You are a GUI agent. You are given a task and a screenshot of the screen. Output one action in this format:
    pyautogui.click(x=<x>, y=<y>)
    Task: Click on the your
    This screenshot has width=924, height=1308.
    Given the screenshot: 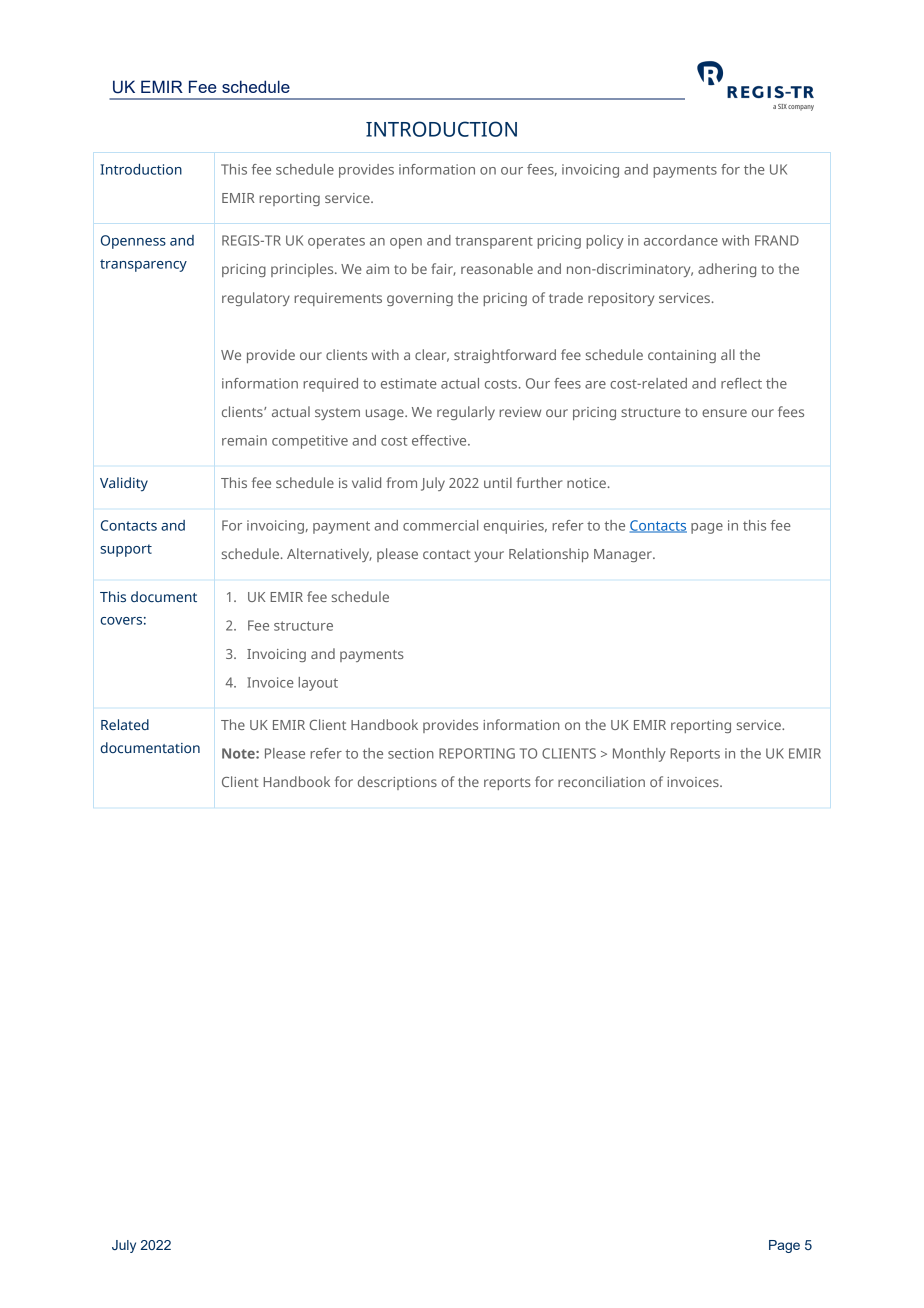 What is the action you would take?
    pyautogui.click(x=489, y=556)
